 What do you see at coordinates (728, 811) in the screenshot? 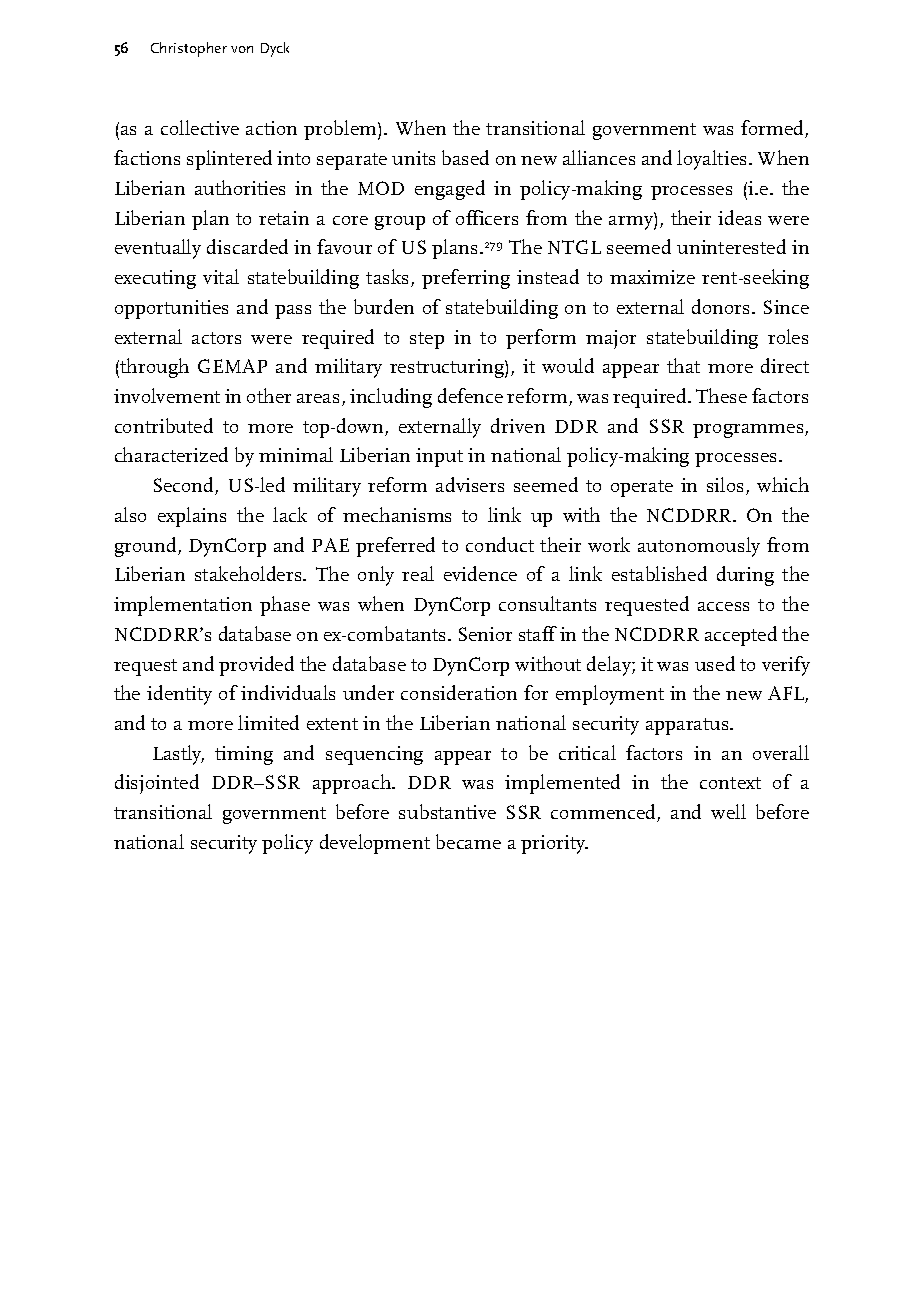
I see `well` at bounding box center [728, 811].
